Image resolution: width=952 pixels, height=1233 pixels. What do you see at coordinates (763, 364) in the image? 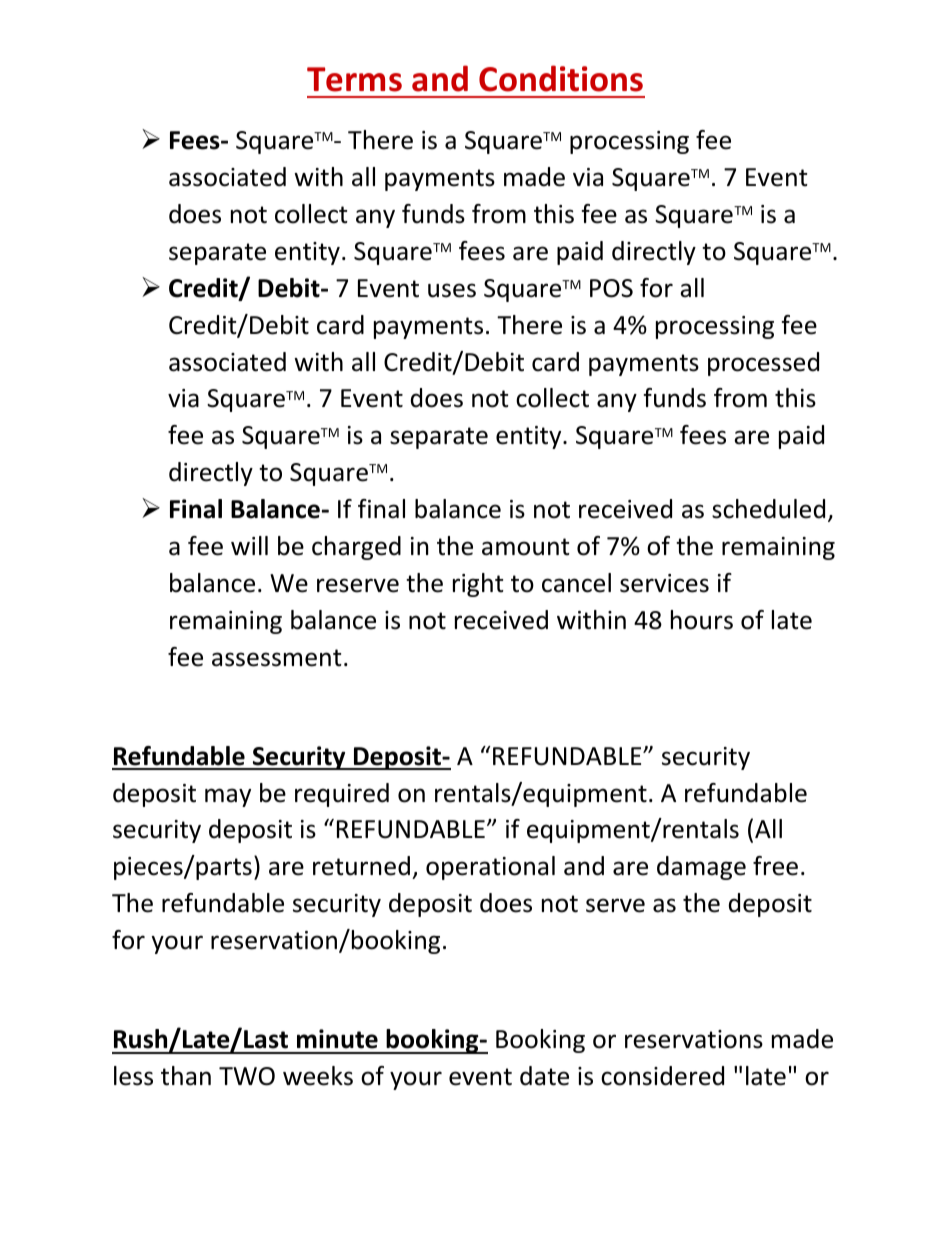
I see `processed` at bounding box center [763, 364].
